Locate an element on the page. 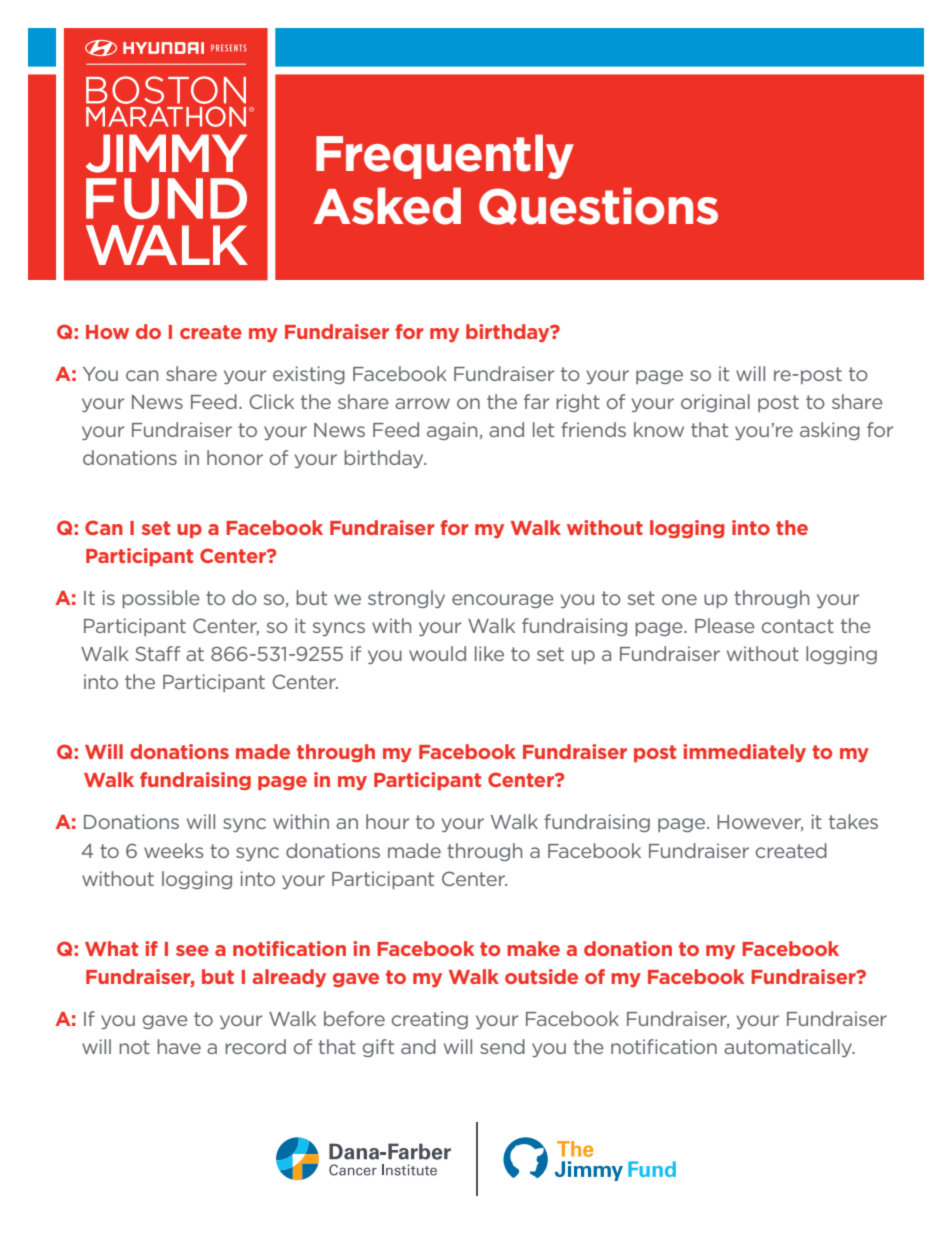 This image has height=1233, width=952. hour is located at coordinates (387, 821).
